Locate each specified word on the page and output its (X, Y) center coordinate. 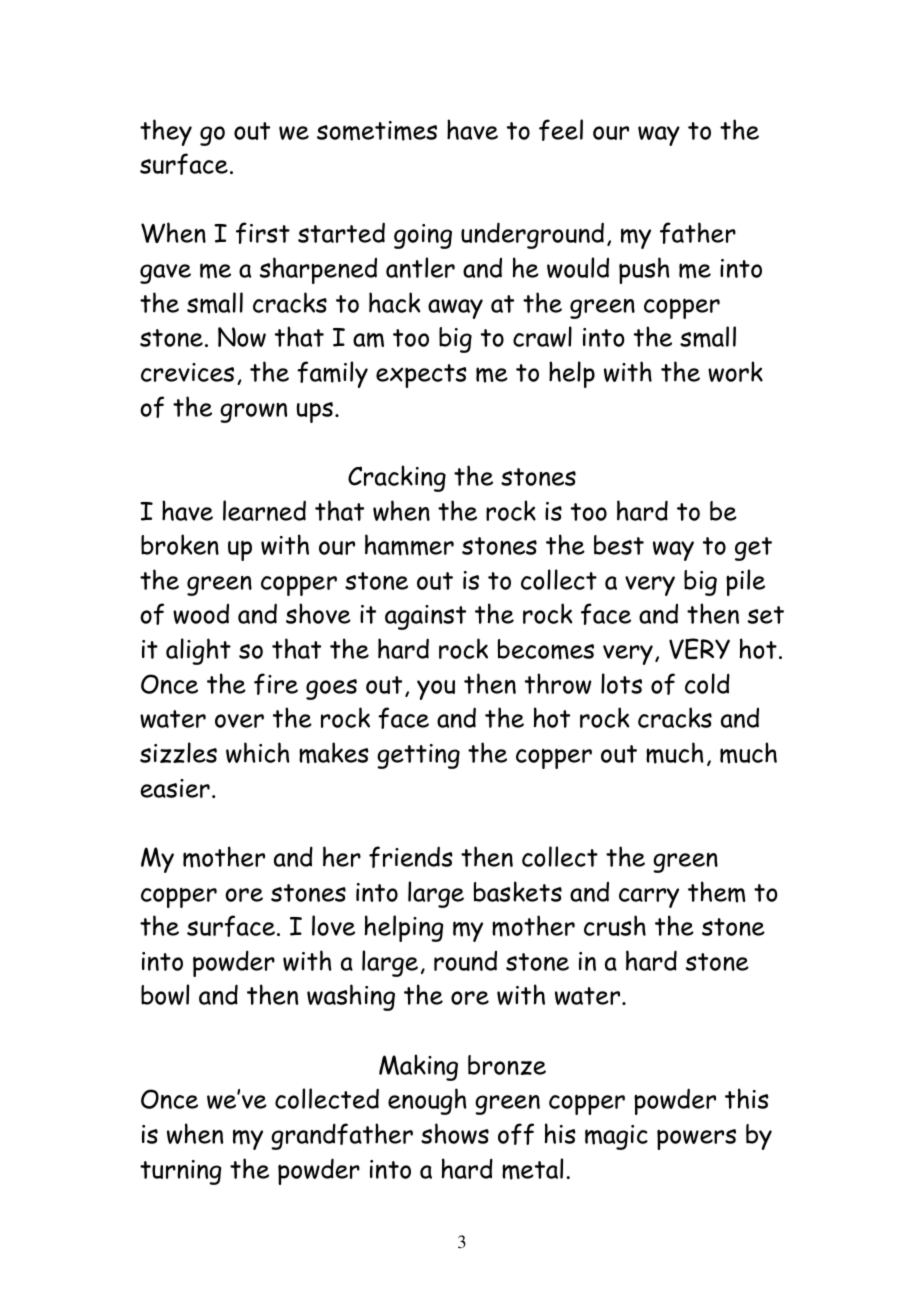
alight (198, 651)
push (644, 270)
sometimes (377, 131)
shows (455, 1133)
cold (707, 683)
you (436, 690)
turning (181, 1172)
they (166, 132)
